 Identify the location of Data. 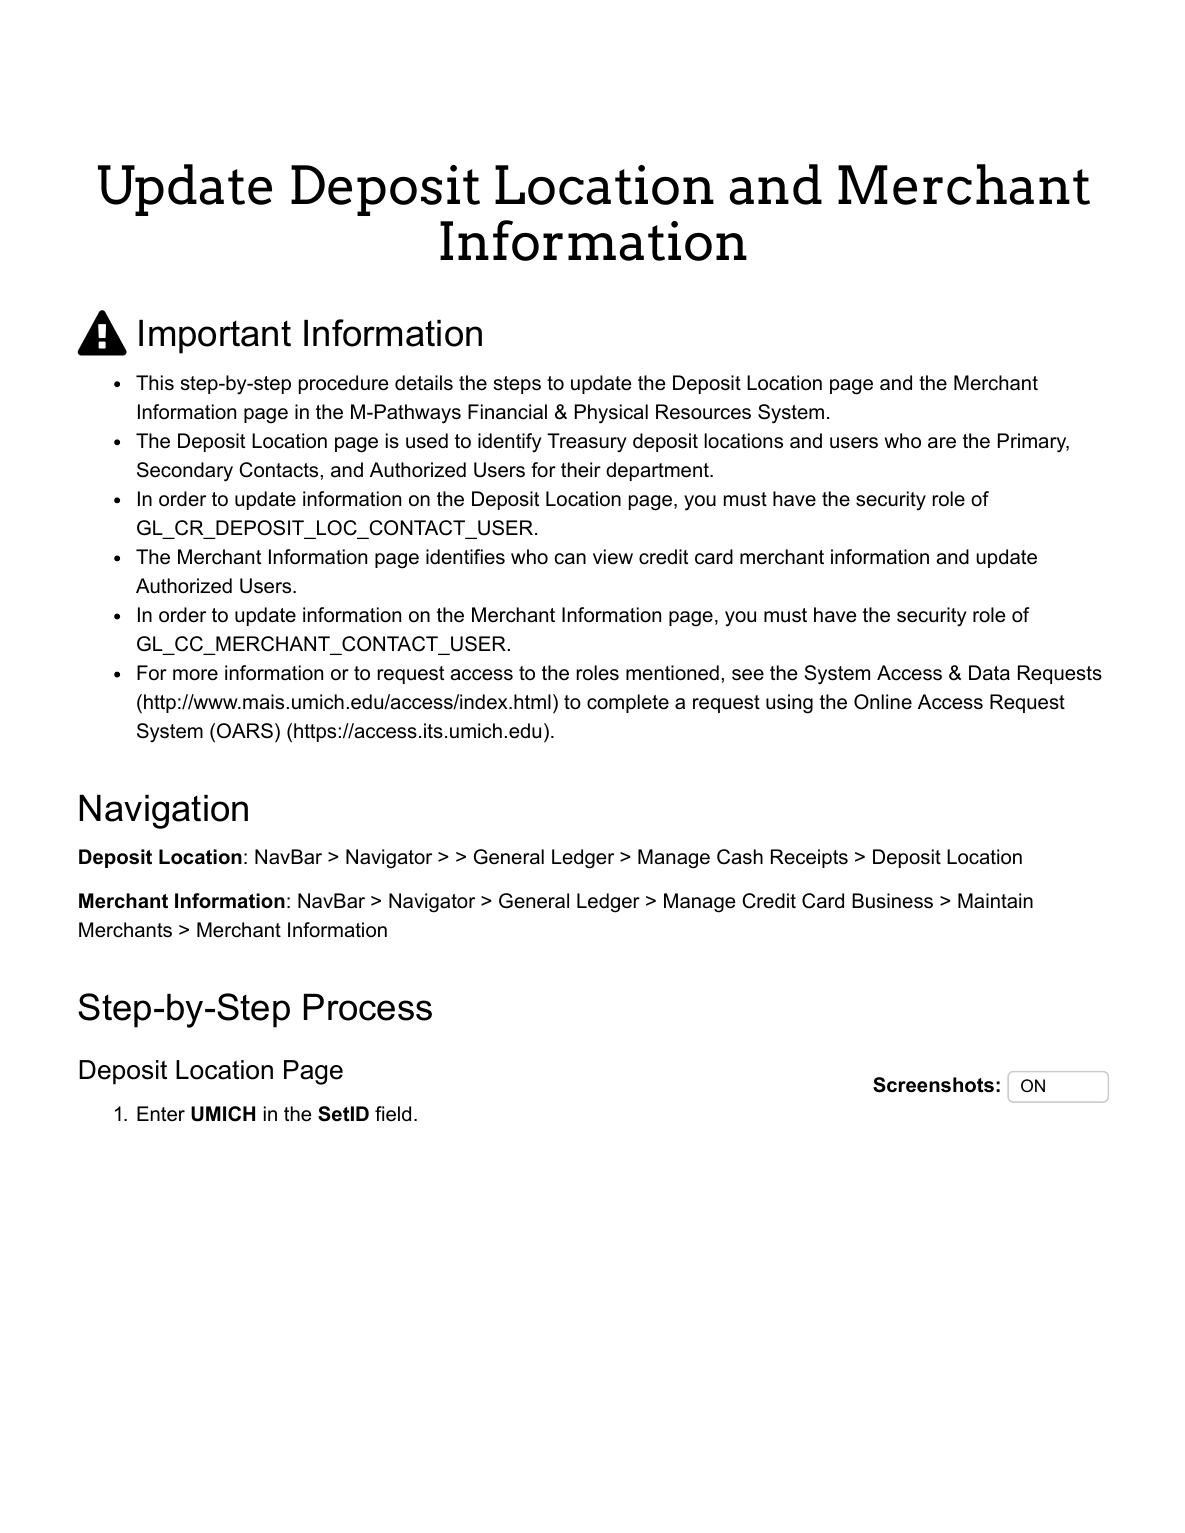
(989, 673).
